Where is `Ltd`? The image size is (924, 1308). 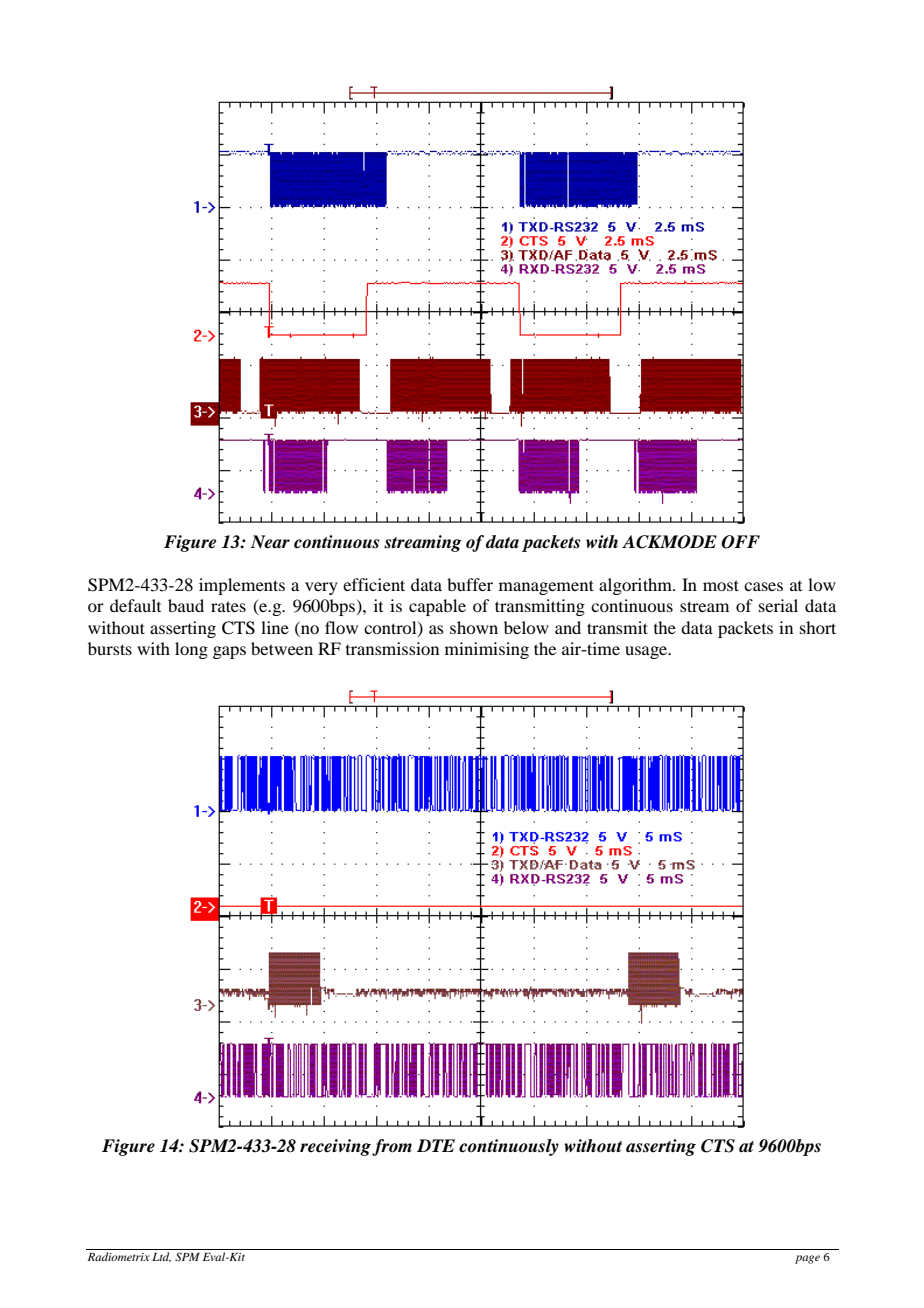 Ltd is located at coordinates (161, 1257).
